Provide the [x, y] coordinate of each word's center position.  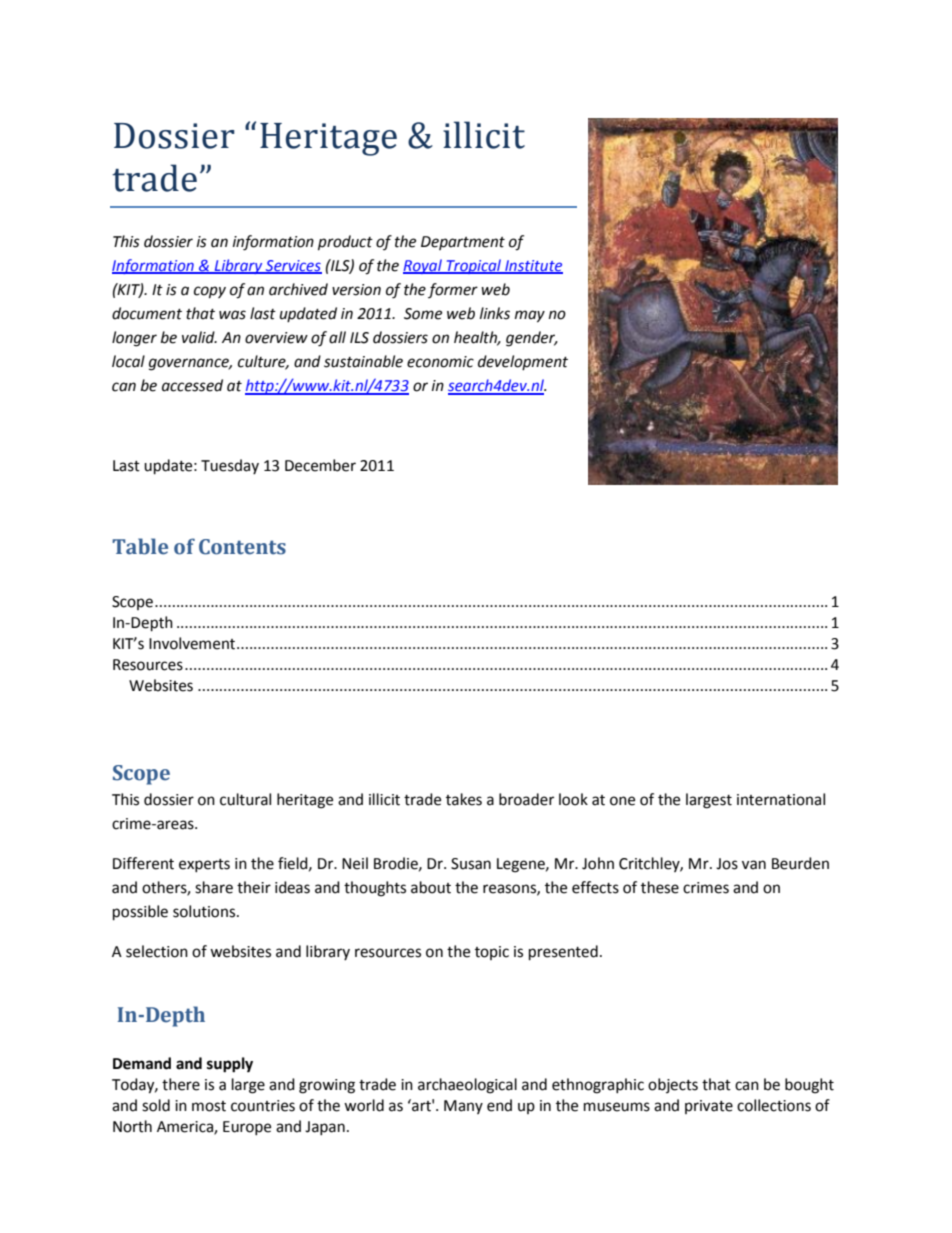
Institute [533, 266]
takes [464, 799]
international [781, 799]
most [209, 1106]
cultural [245, 799]
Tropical [474, 266]
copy [210, 292]
